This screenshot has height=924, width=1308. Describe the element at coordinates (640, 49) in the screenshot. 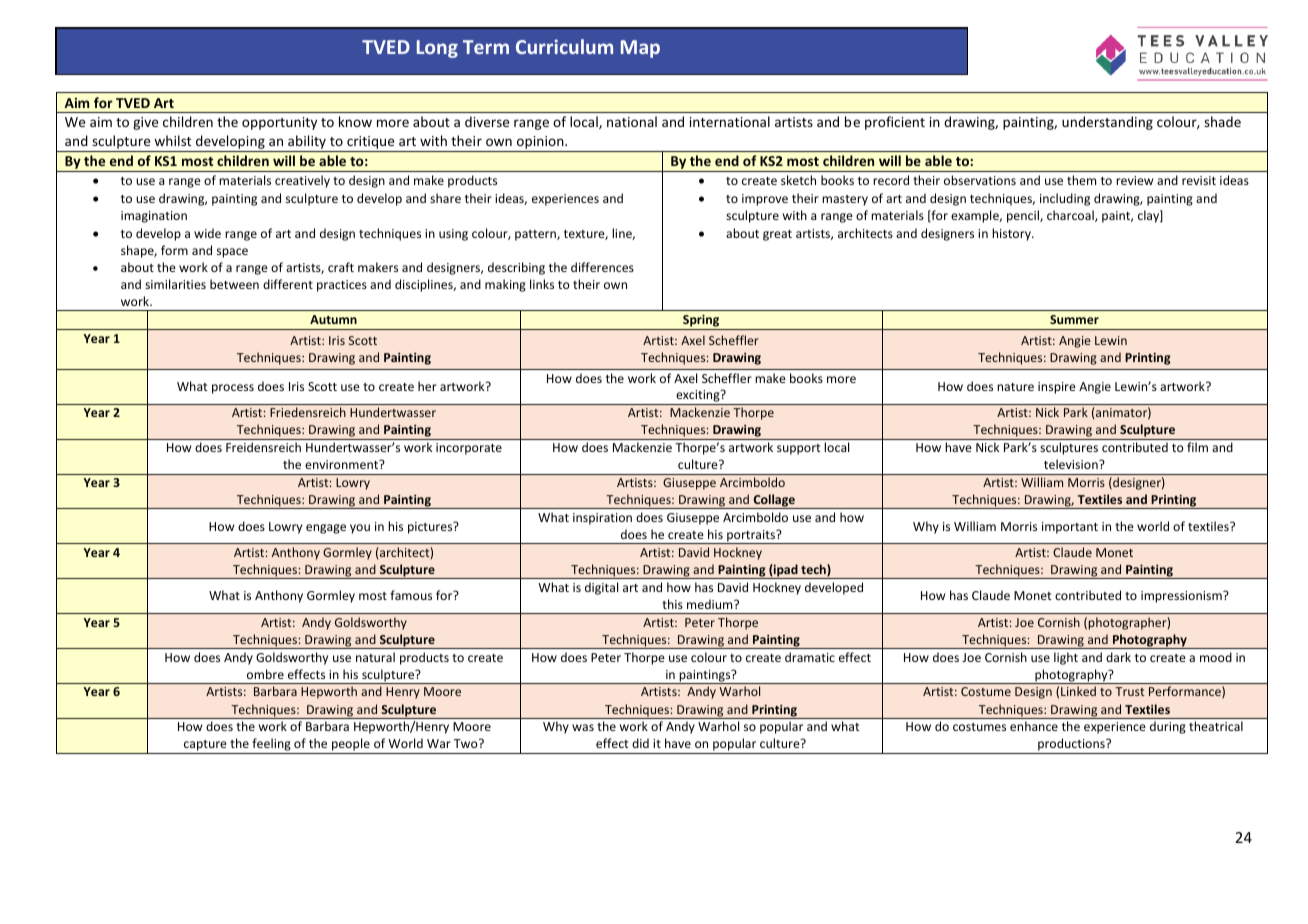

I see `Map` at that location.
